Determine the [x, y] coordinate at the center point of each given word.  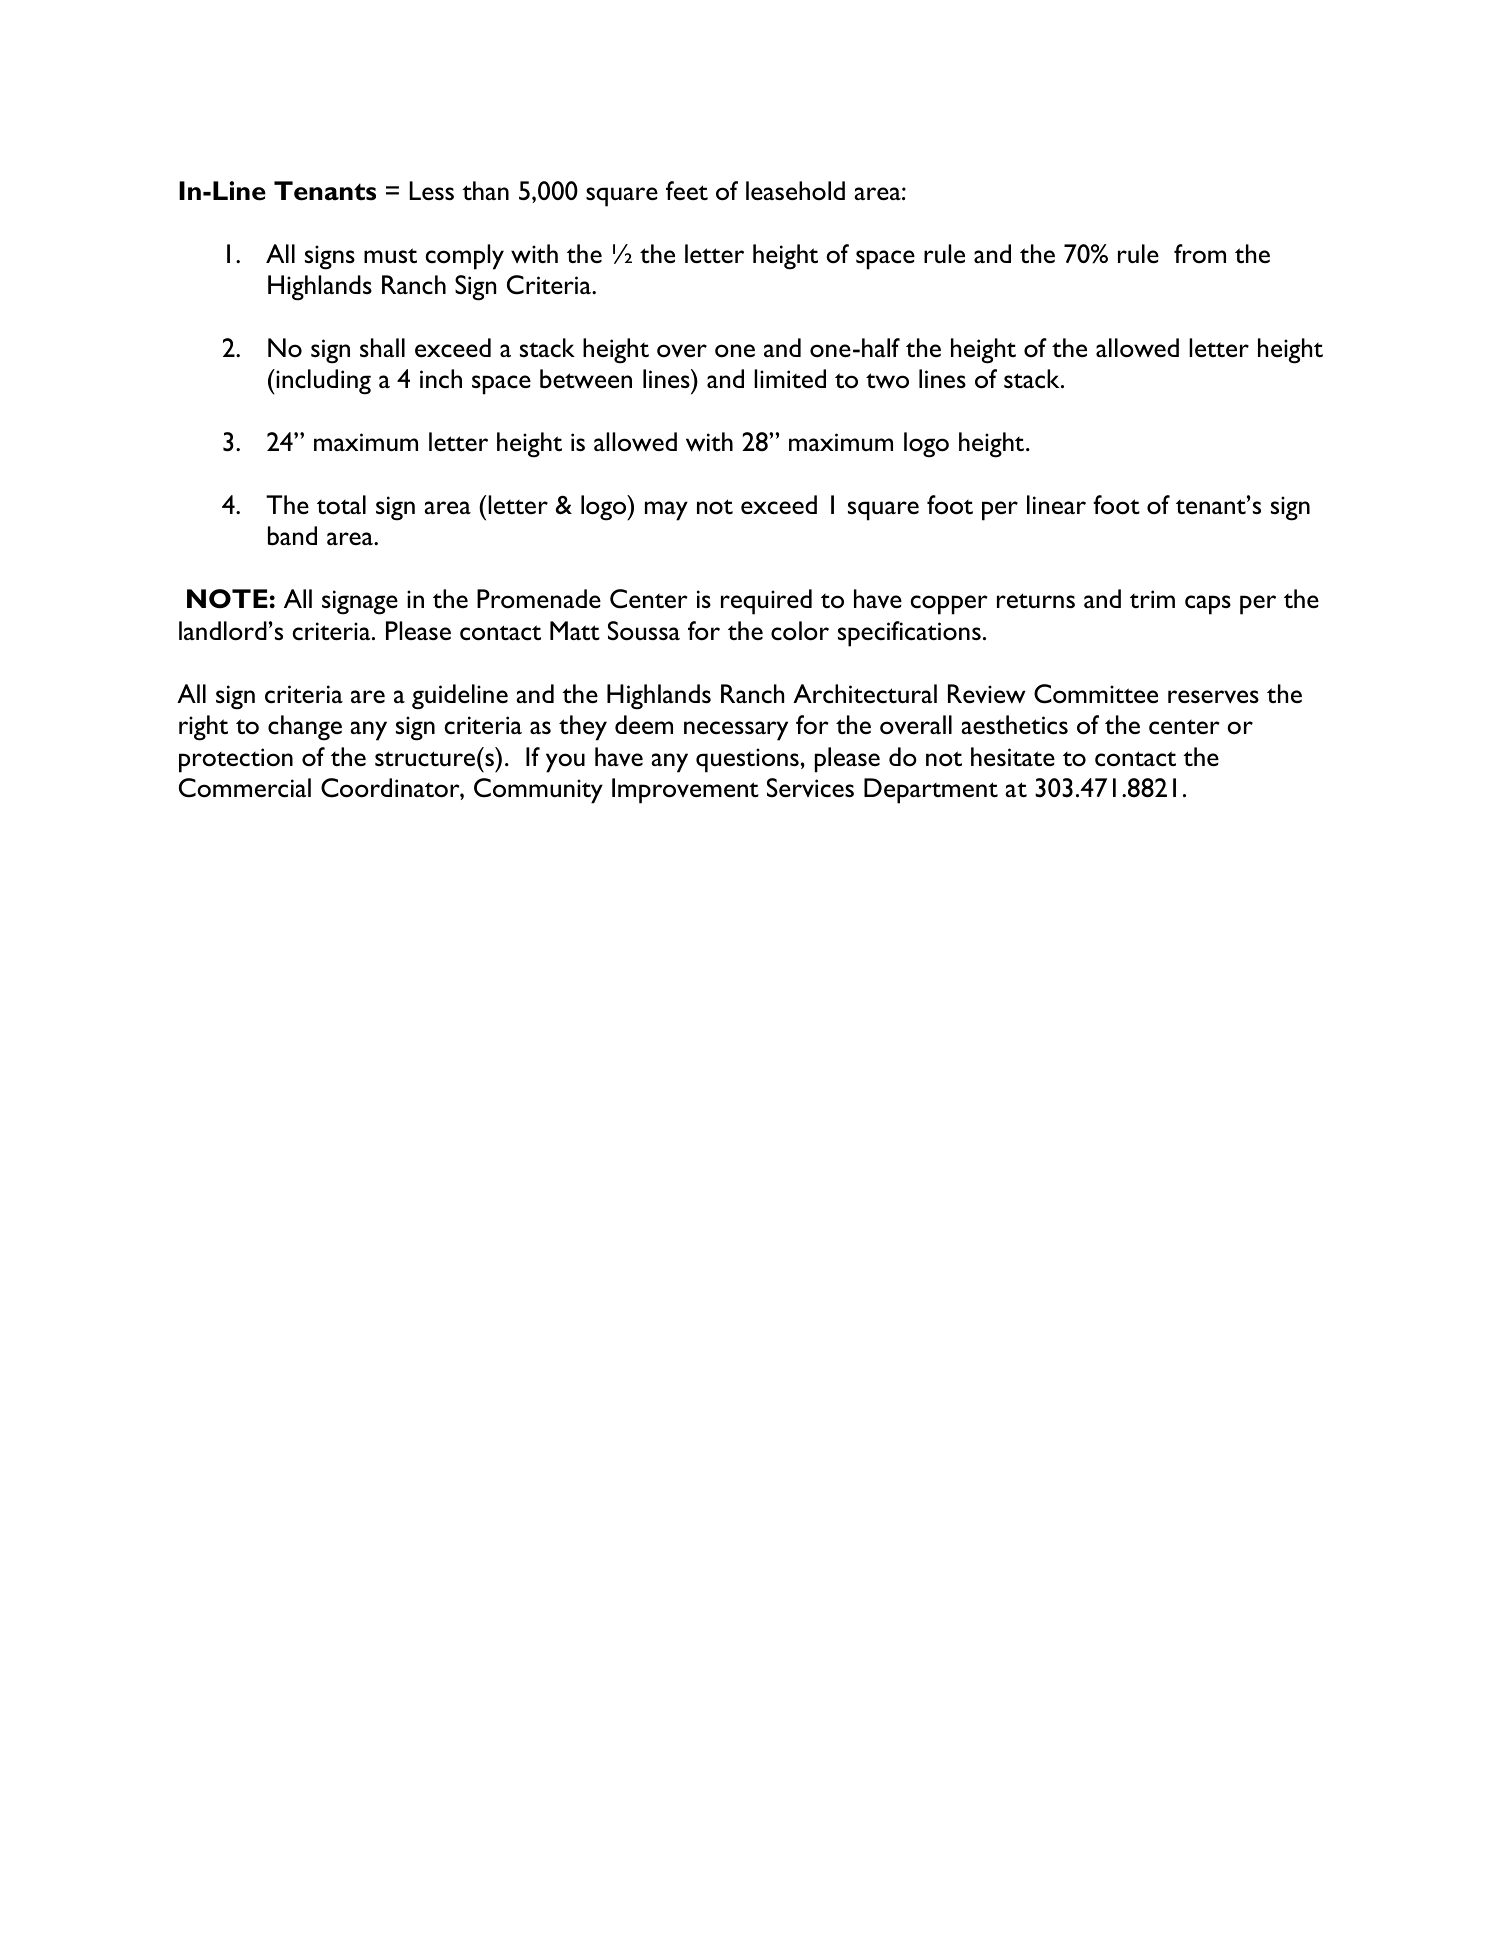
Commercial [245, 788]
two [887, 381]
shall [382, 347]
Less [431, 190]
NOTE [227, 599]
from [1200, 254]
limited [790, 378]
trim [1152, 599]
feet [687, 190]
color [800, 631]
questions [747, 760]
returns [1036, 600]
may [666, 511]
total [341, 505]
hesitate [1013, 756]
